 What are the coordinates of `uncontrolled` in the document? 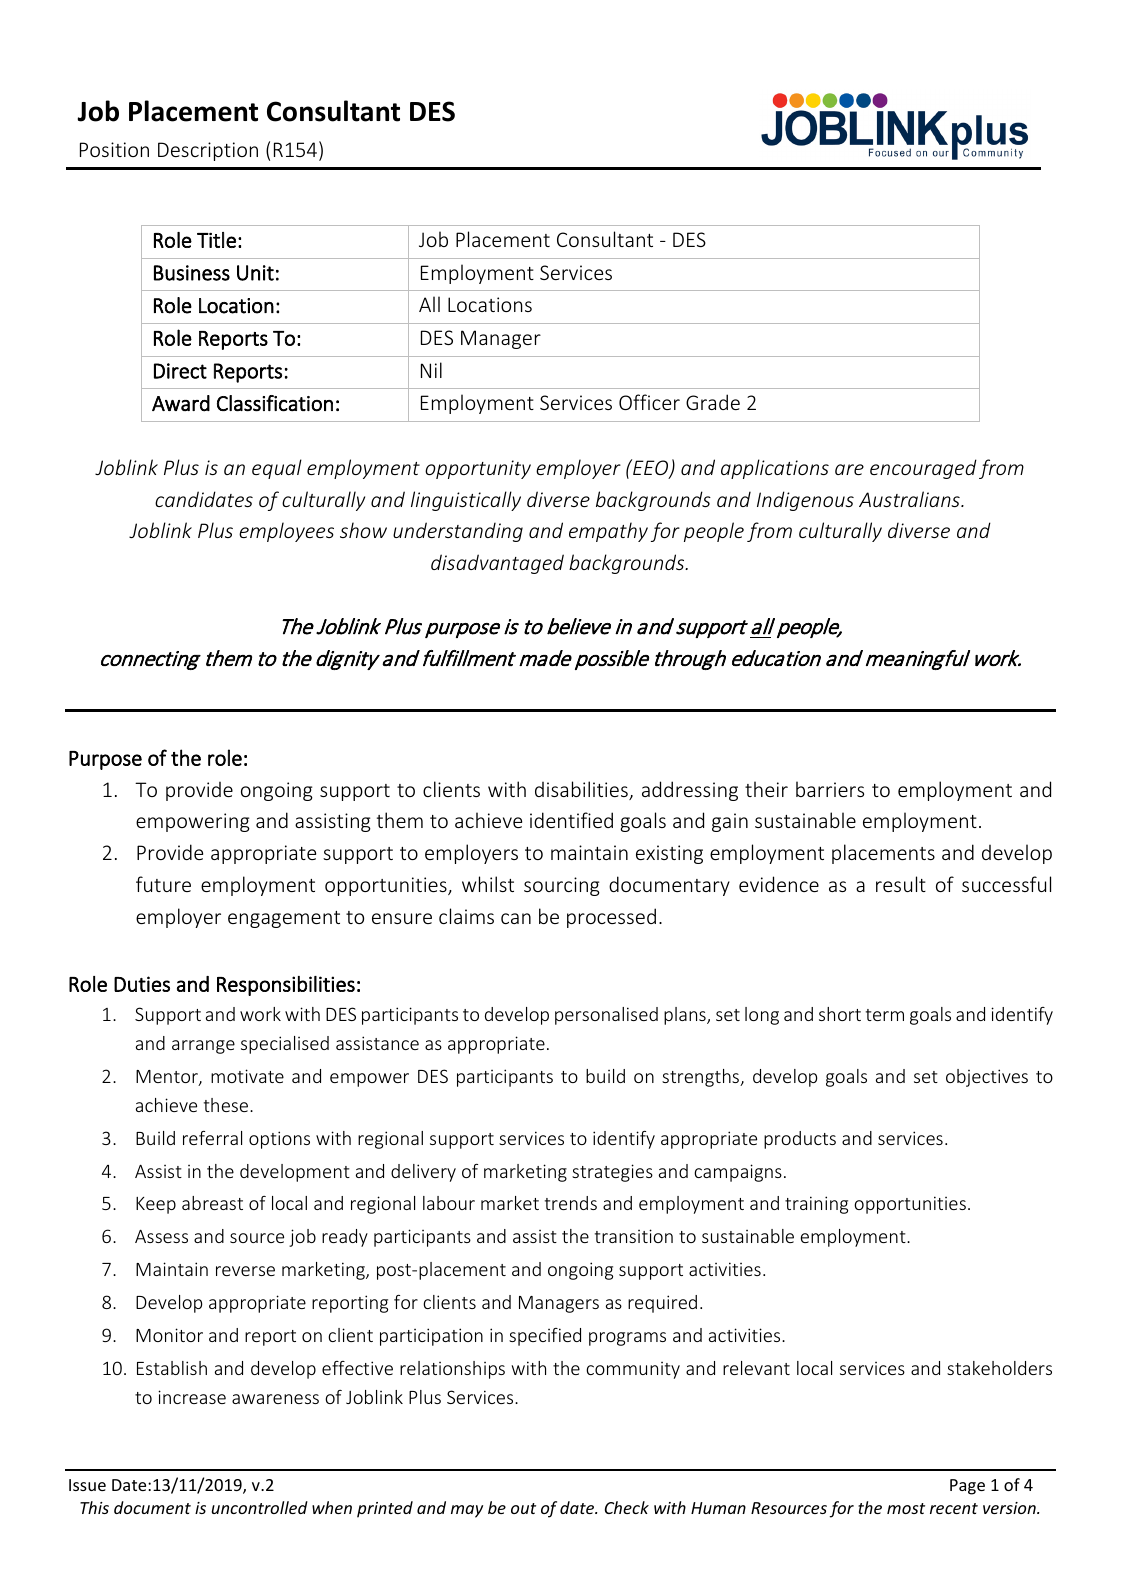 It's located at (260, 1507).
